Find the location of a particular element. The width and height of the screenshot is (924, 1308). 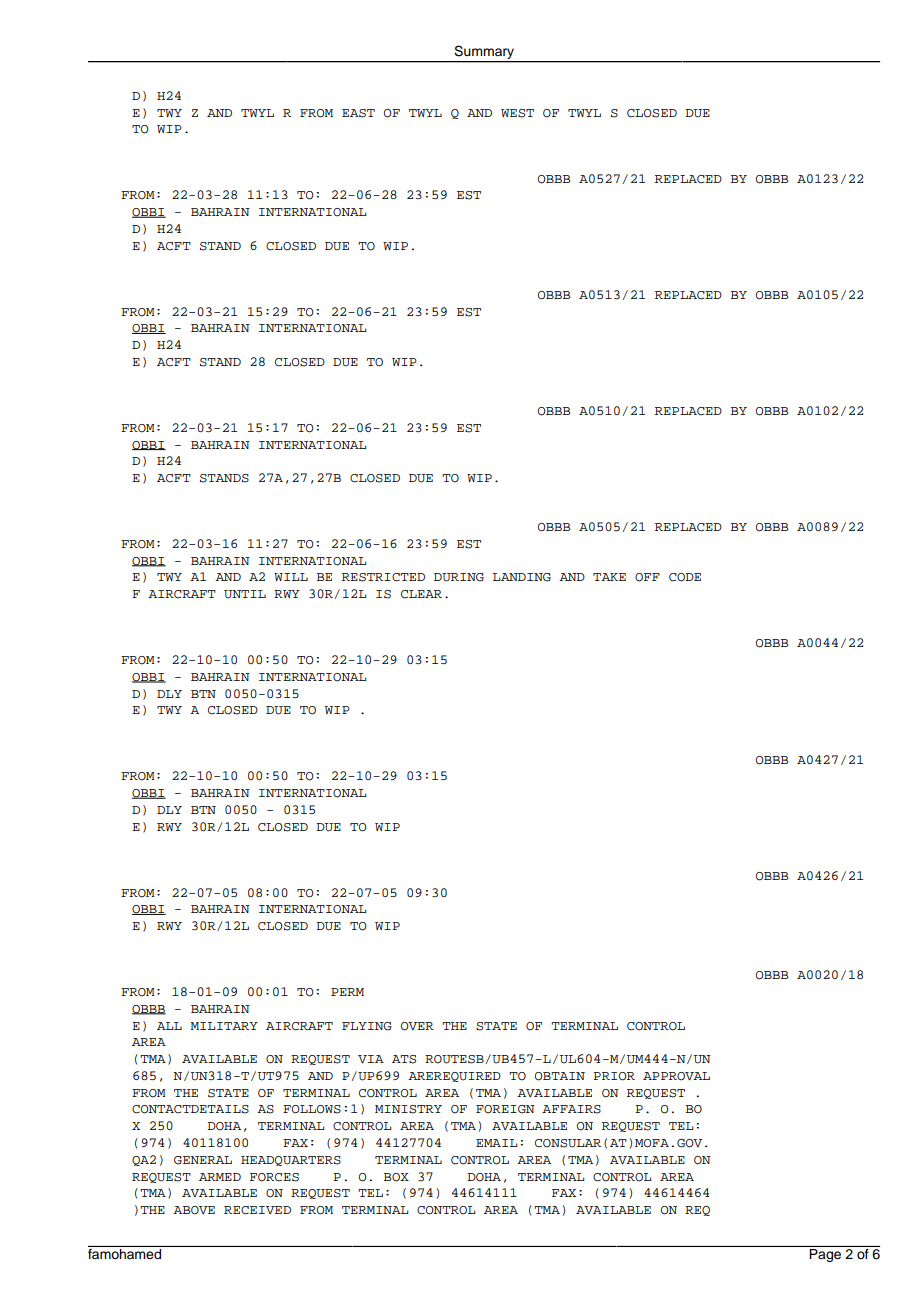

WILL is located at coordinates (291, 577).
